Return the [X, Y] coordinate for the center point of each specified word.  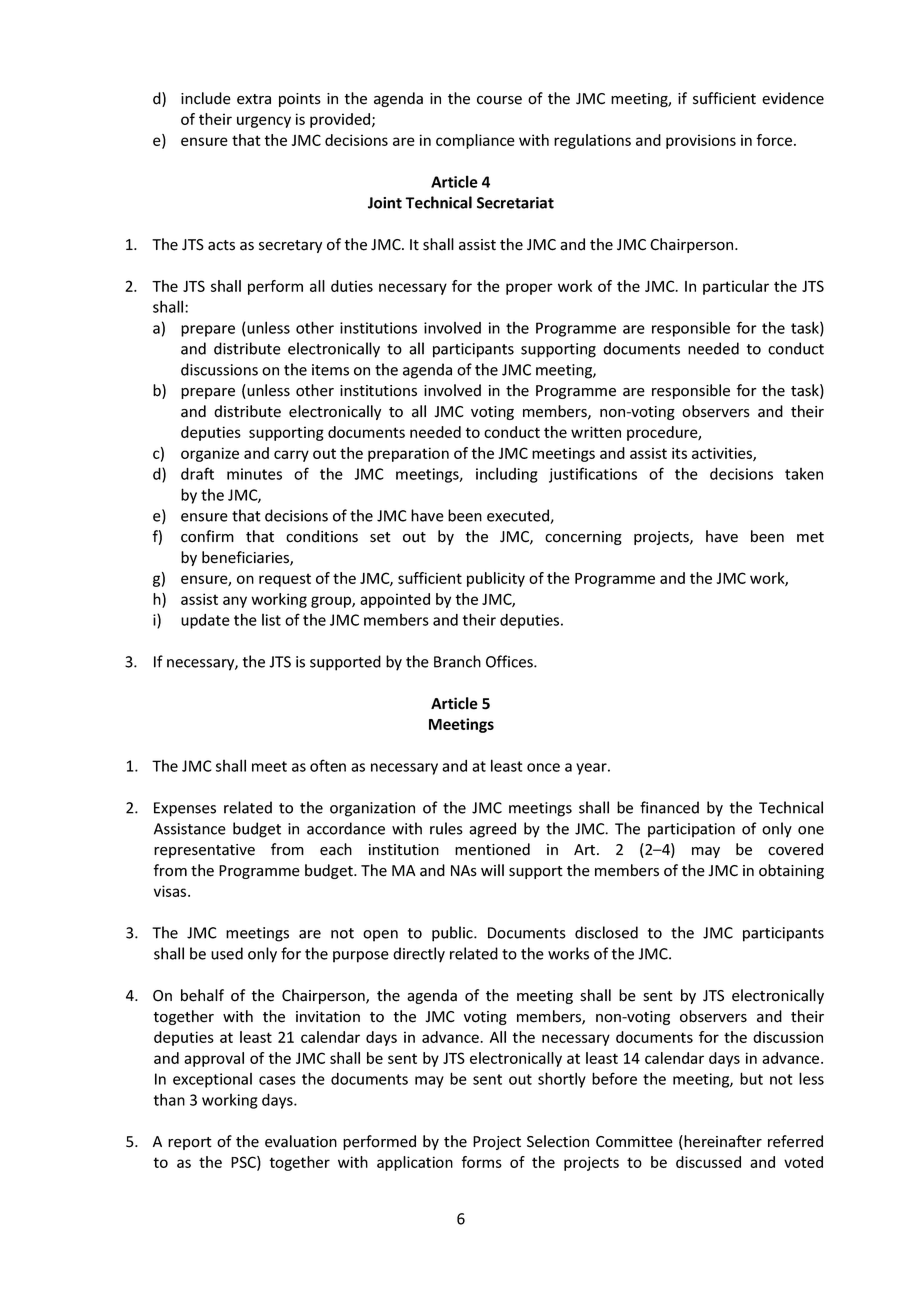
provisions [701, 141]
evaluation [301, 1141]
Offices [510, 661]
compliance [475, 141]
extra [254, 99]
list [271, 620]
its [679, 453]
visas [171, 891]
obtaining [791, 871]
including [507, 475]
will [492, 870]
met [810, 537]
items [330, 370]
